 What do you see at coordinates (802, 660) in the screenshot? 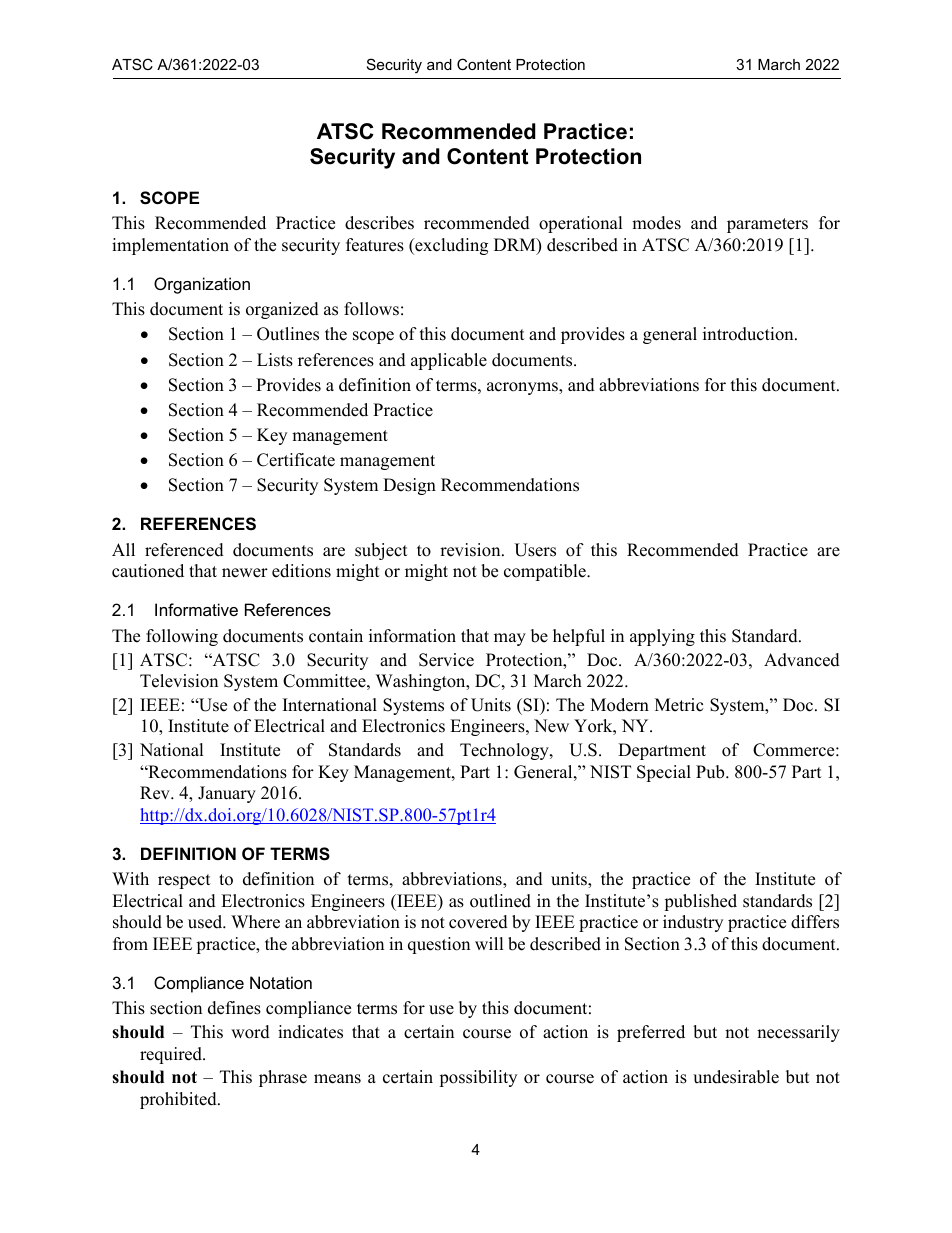
I see `Advanced` at bounding box center [802, 660].
